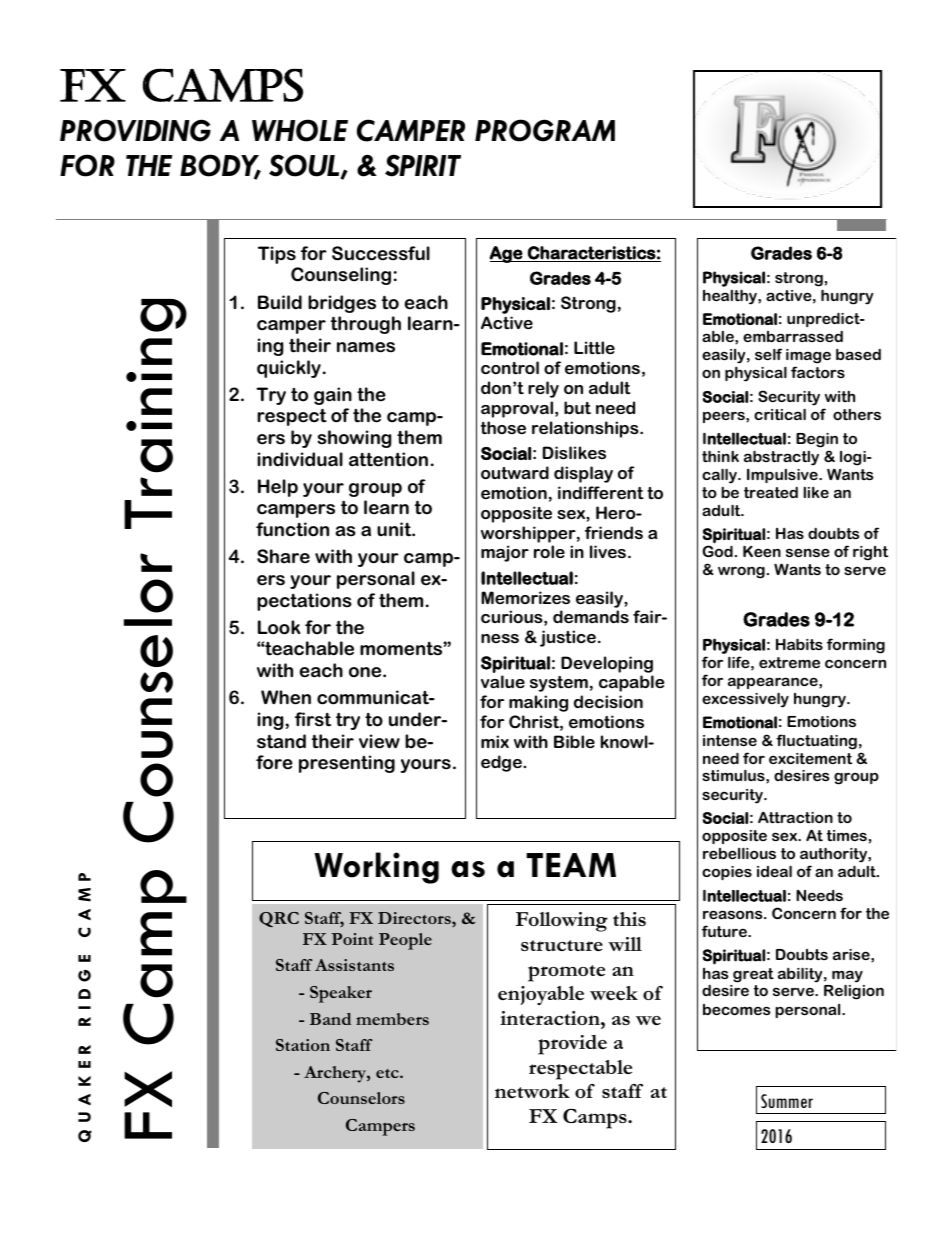 This screenshot has width=952, height=1233. I want to click on abstractly, so click(781, 458).
